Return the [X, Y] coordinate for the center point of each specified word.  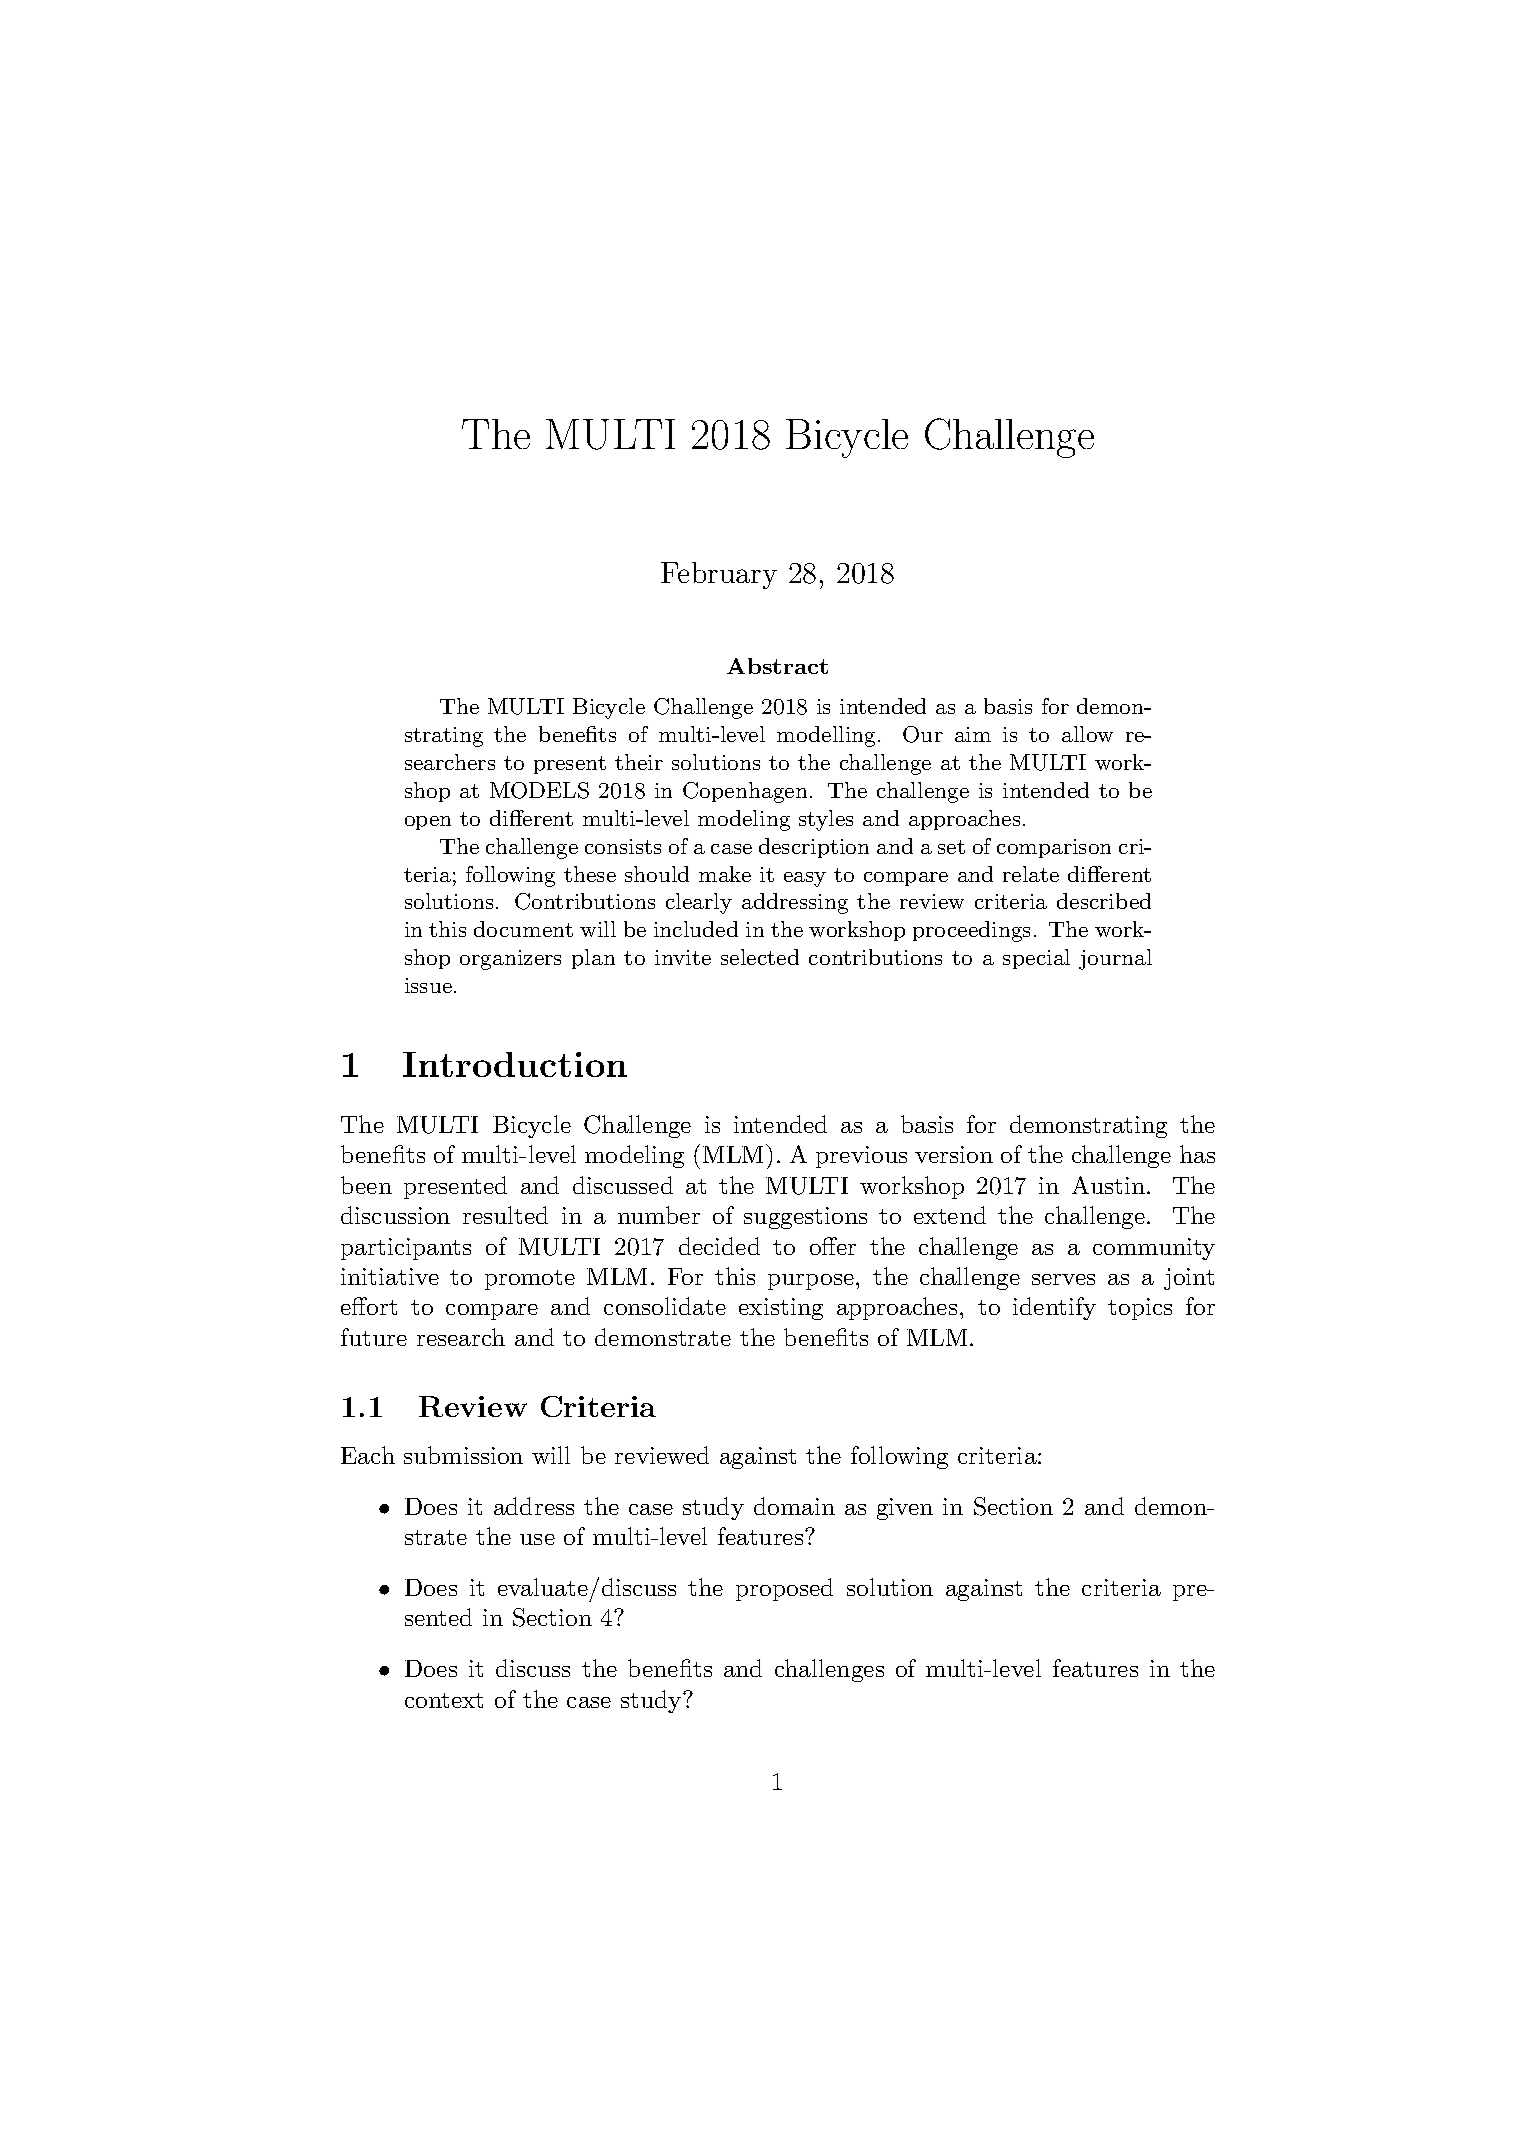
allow [1087, 734]
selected [760, 957]
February [719, 575]
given [905, 1509]
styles [826, 820]
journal [1115, 959]
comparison [1054, 848]
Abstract [777, 666]
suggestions [805, 1218]
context [444, 1700]
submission [463, 1455]
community [1154, 1249]
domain [794, 1506]
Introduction [515, 1064]
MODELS [539, 790]
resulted [505, 1215]
